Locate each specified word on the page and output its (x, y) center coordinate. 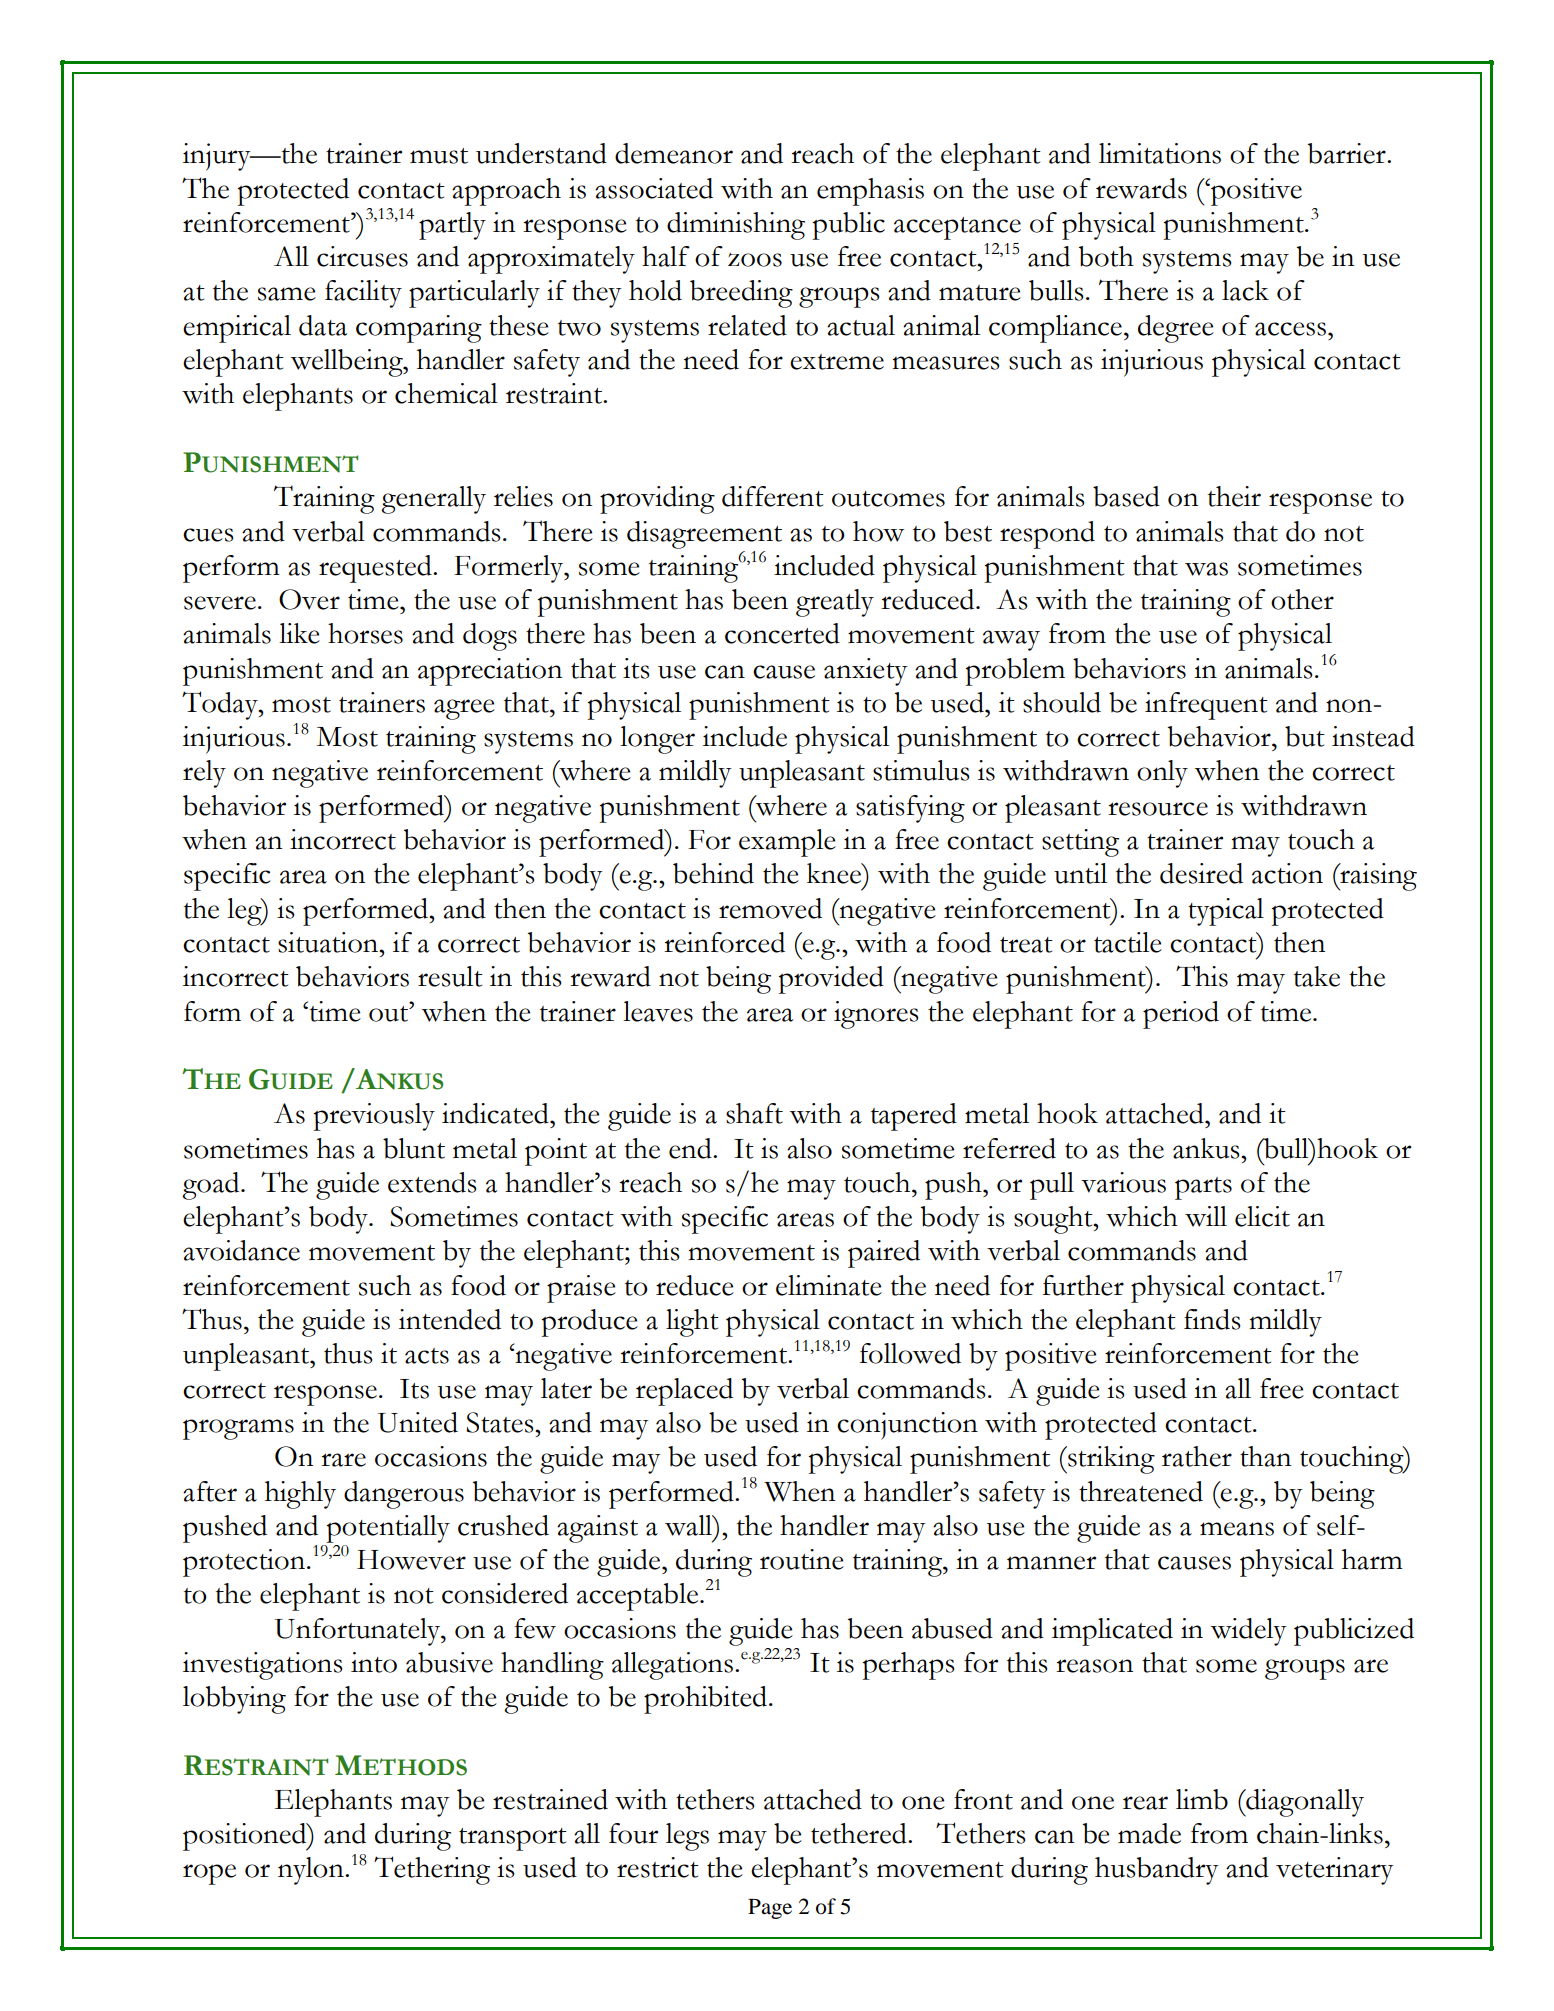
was (1206, 569)
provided (831, 980)
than (1265, 1456)
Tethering (432, 1870)
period (1181, 1015)
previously (374, 1117)
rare (343, 1460)
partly (452, 226)
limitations (1160, 153)
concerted (782, 633)
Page (770, 1909)
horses (365, 633)
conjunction (907, 1426)
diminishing (736, 226)
